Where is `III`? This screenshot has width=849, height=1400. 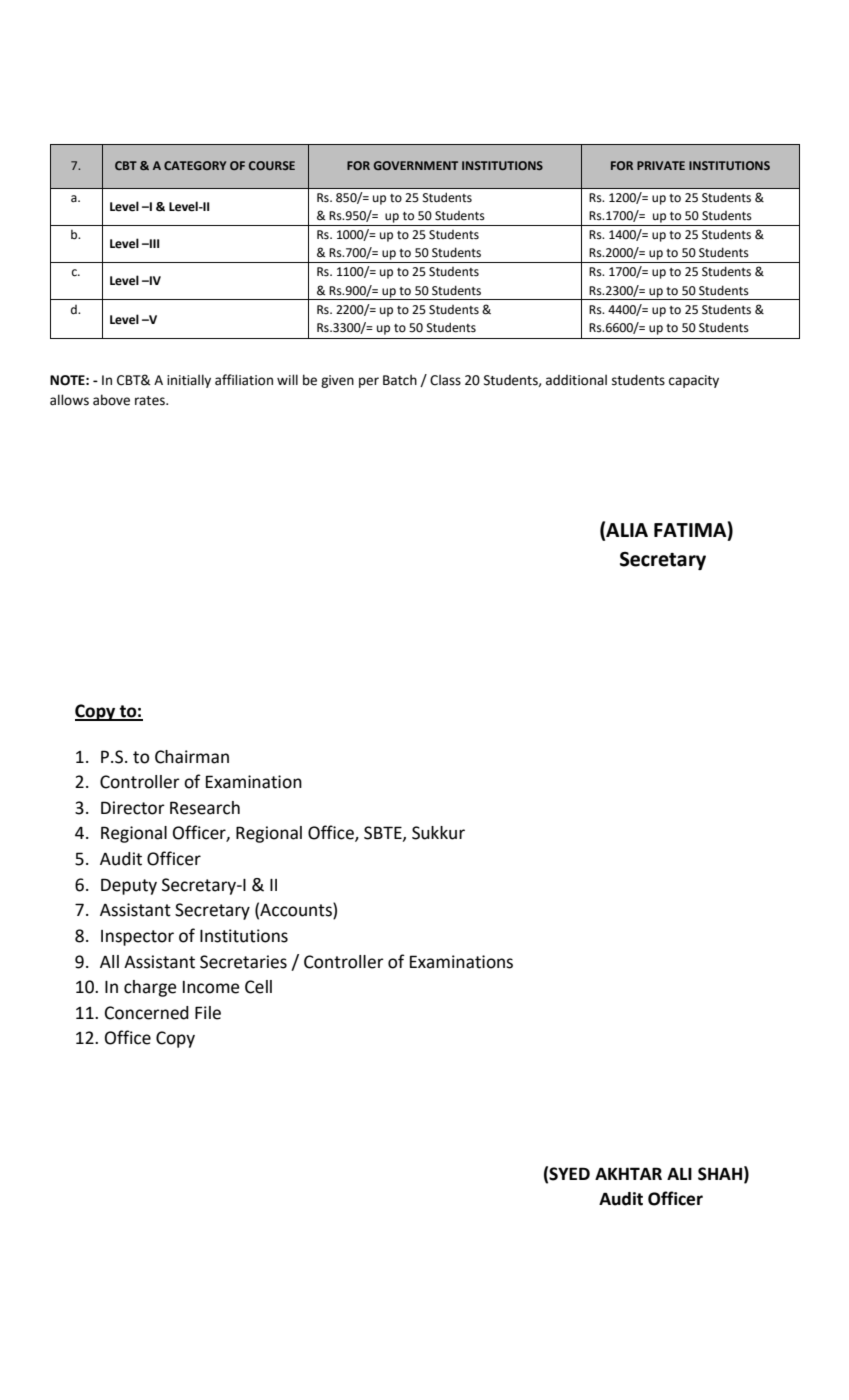 III is located at coordinates (154, 243).
